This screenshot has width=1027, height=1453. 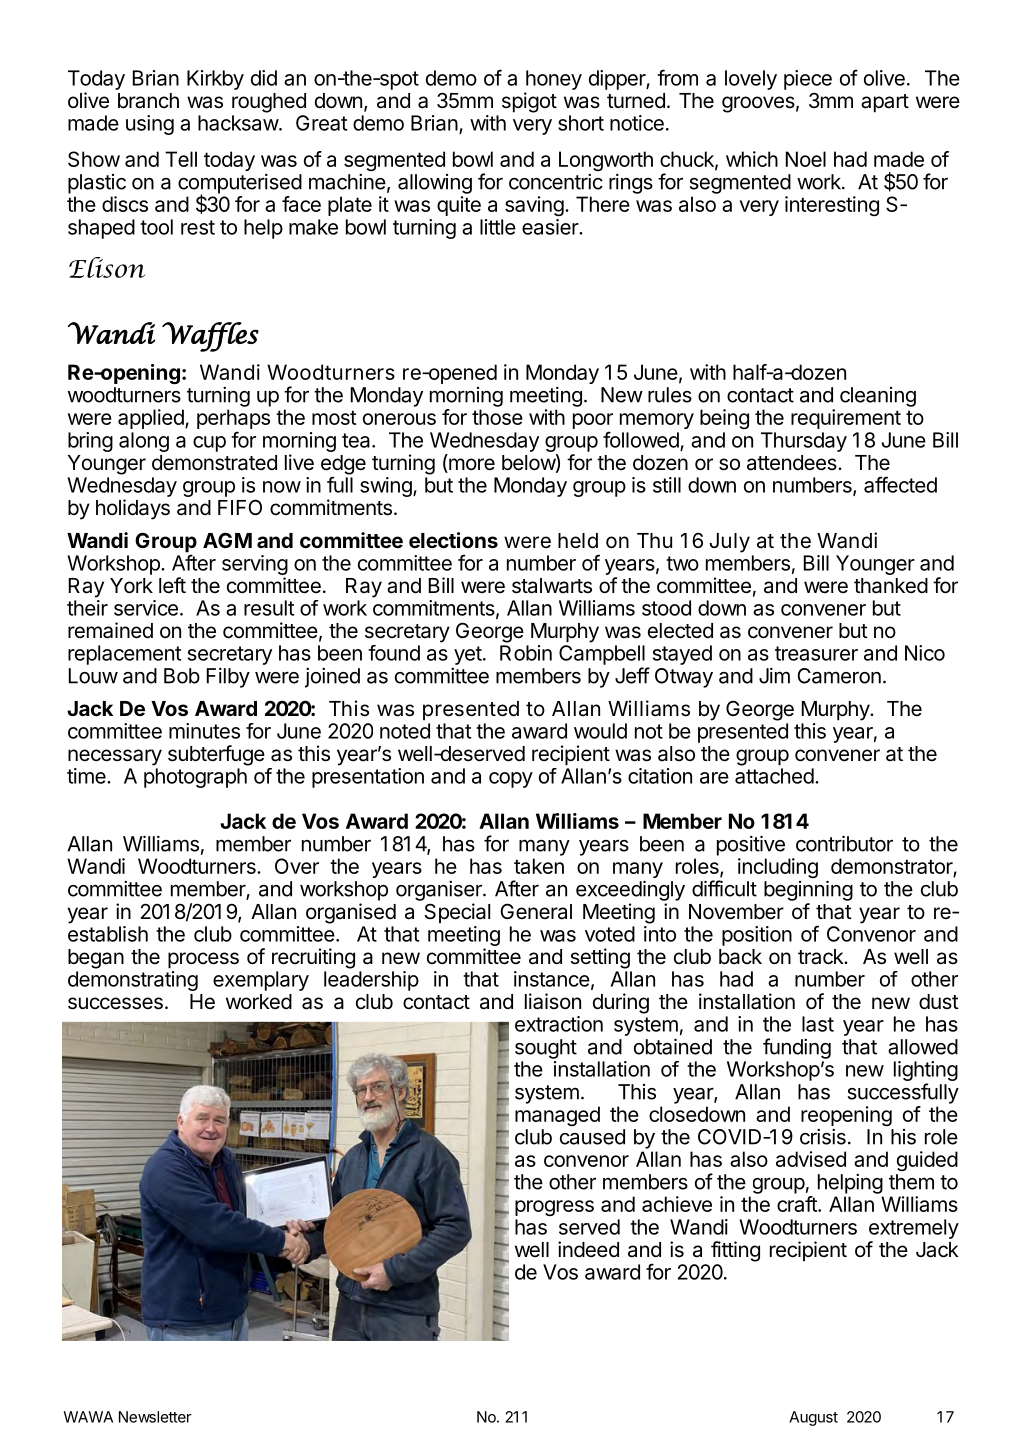 What do you see at coordinates (204, 731) in the screenshot?
I see `minutes` at bounding box center [204, 731].
